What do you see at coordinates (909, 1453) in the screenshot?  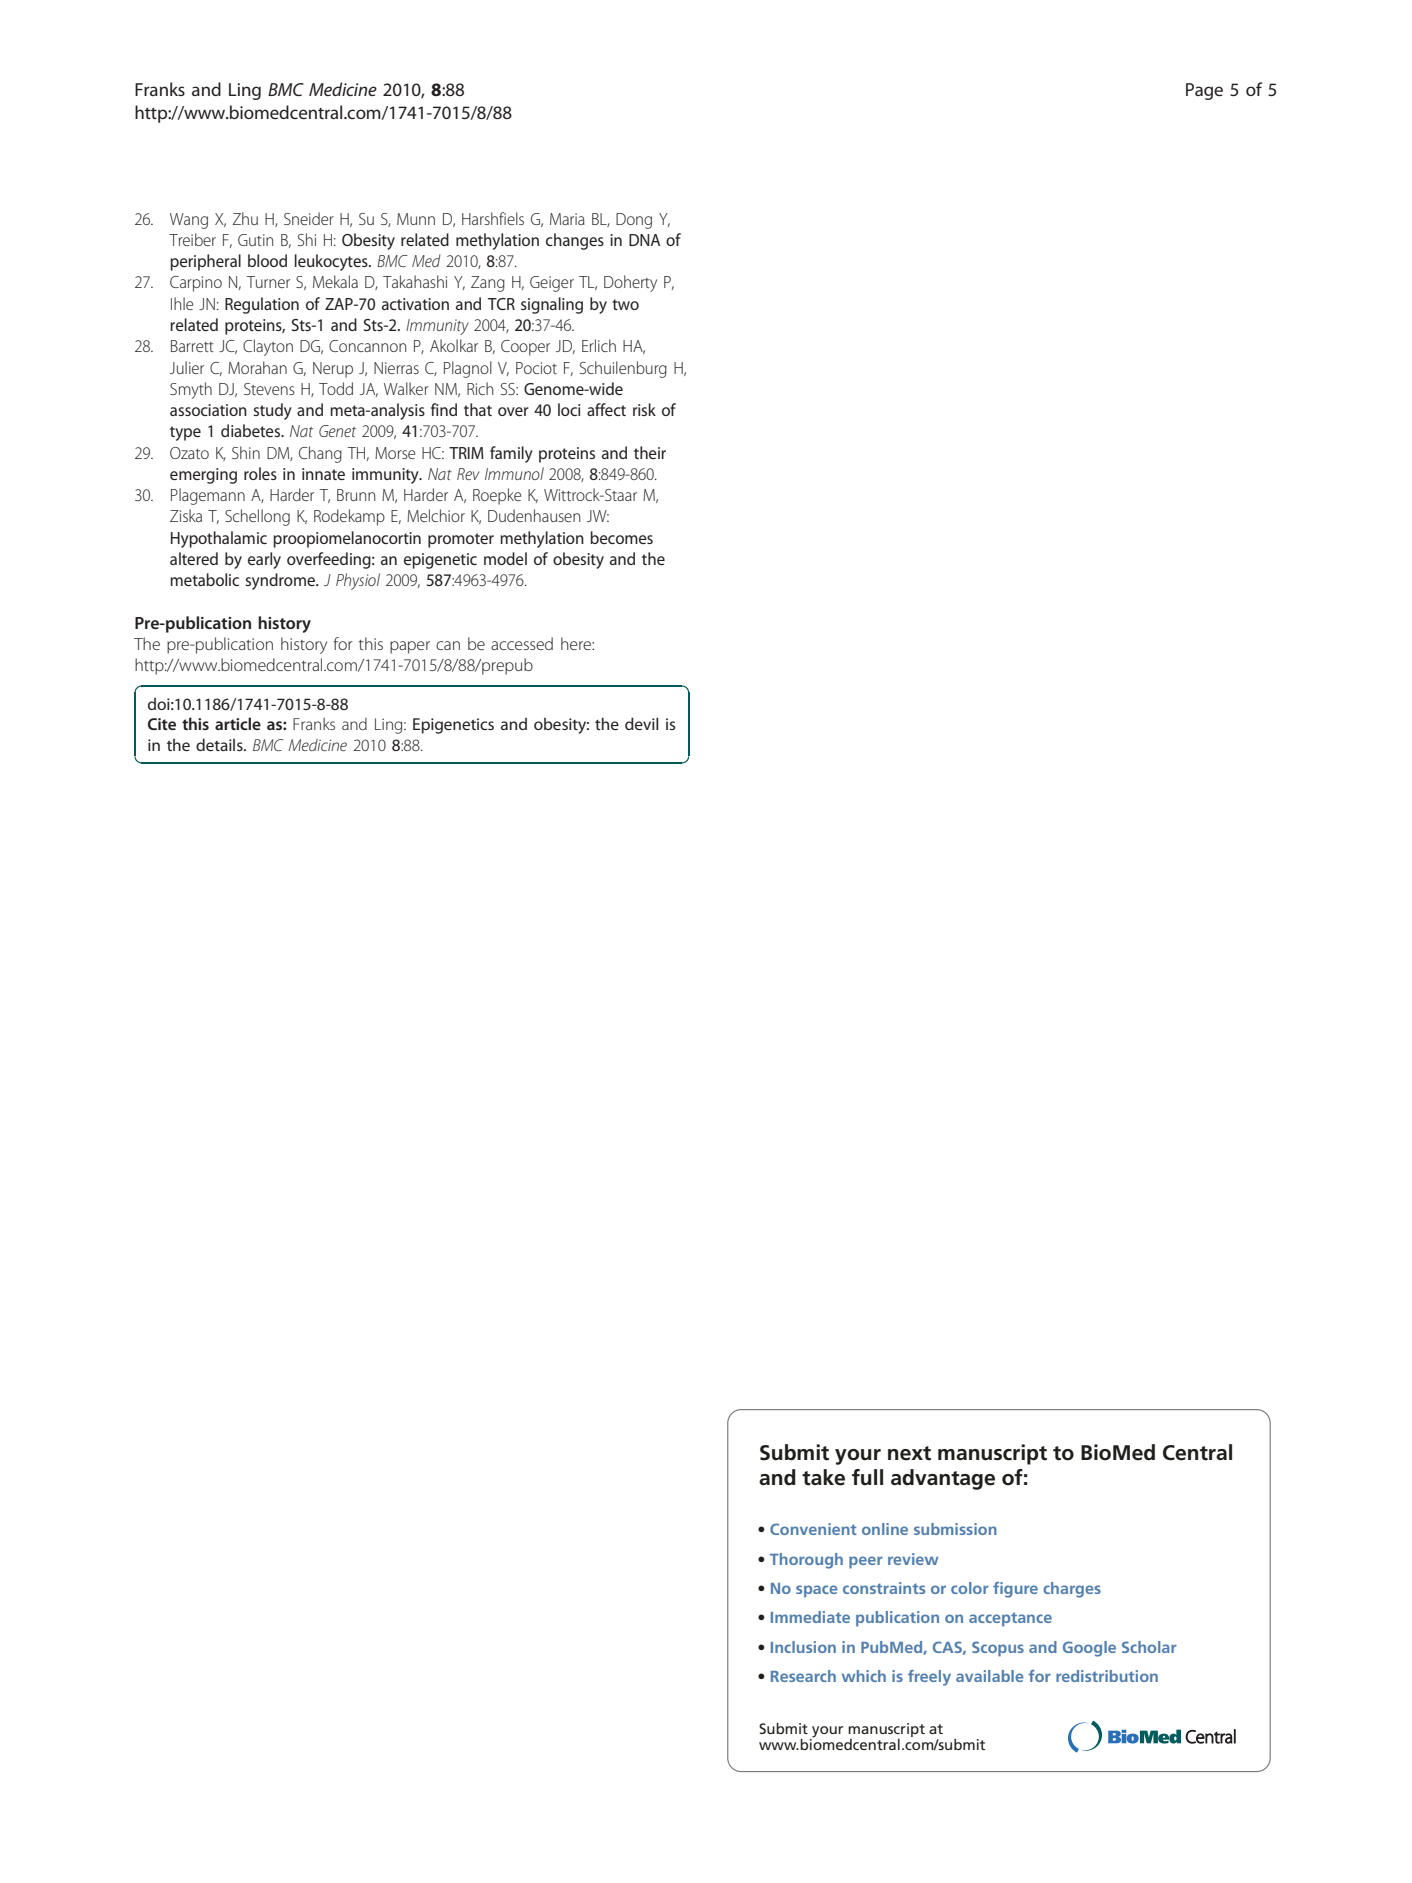 I see `next` at bounding box center [909, 1453].
